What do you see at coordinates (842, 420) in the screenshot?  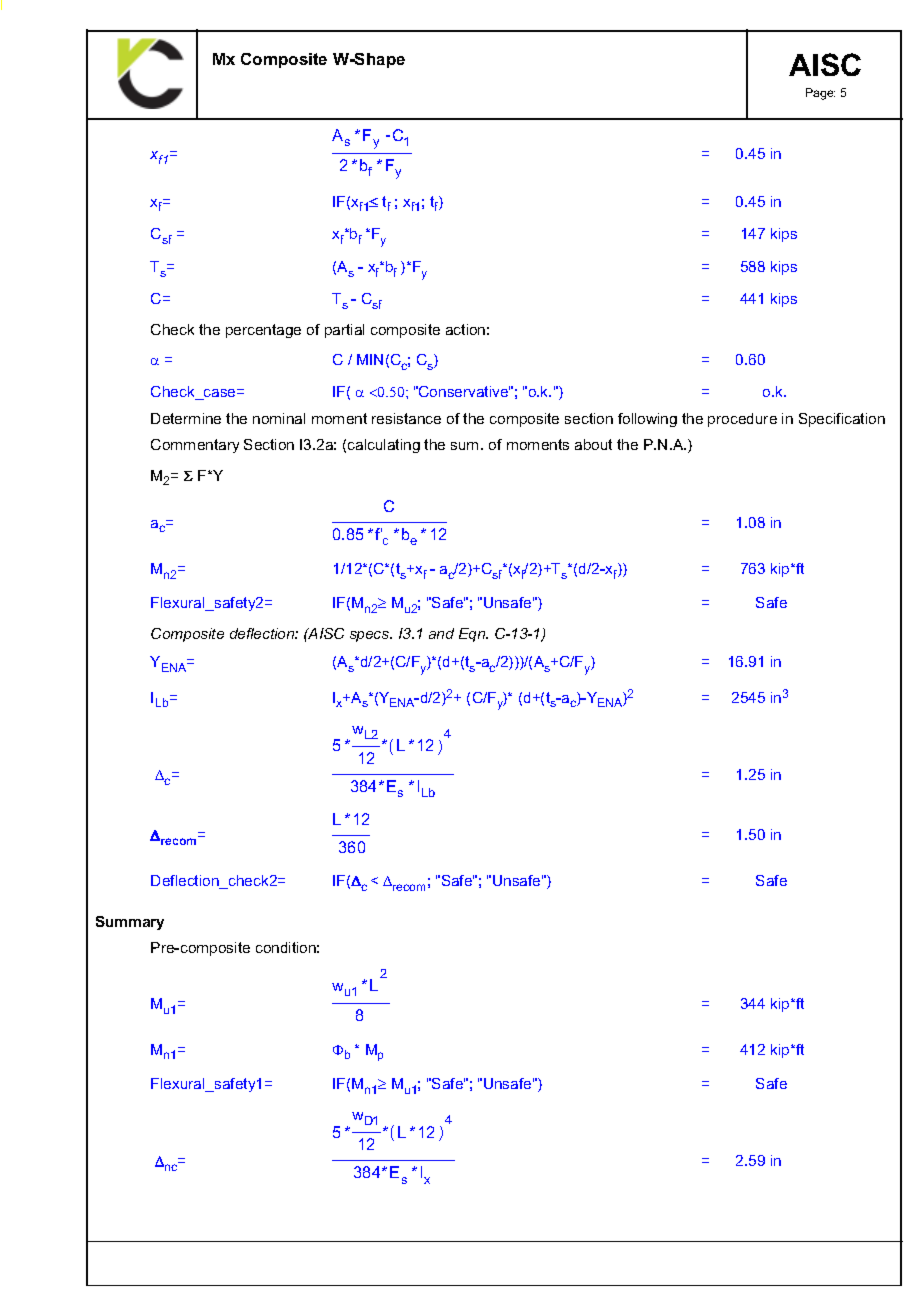 I see `Specification` at bounding box center [842, 420].
